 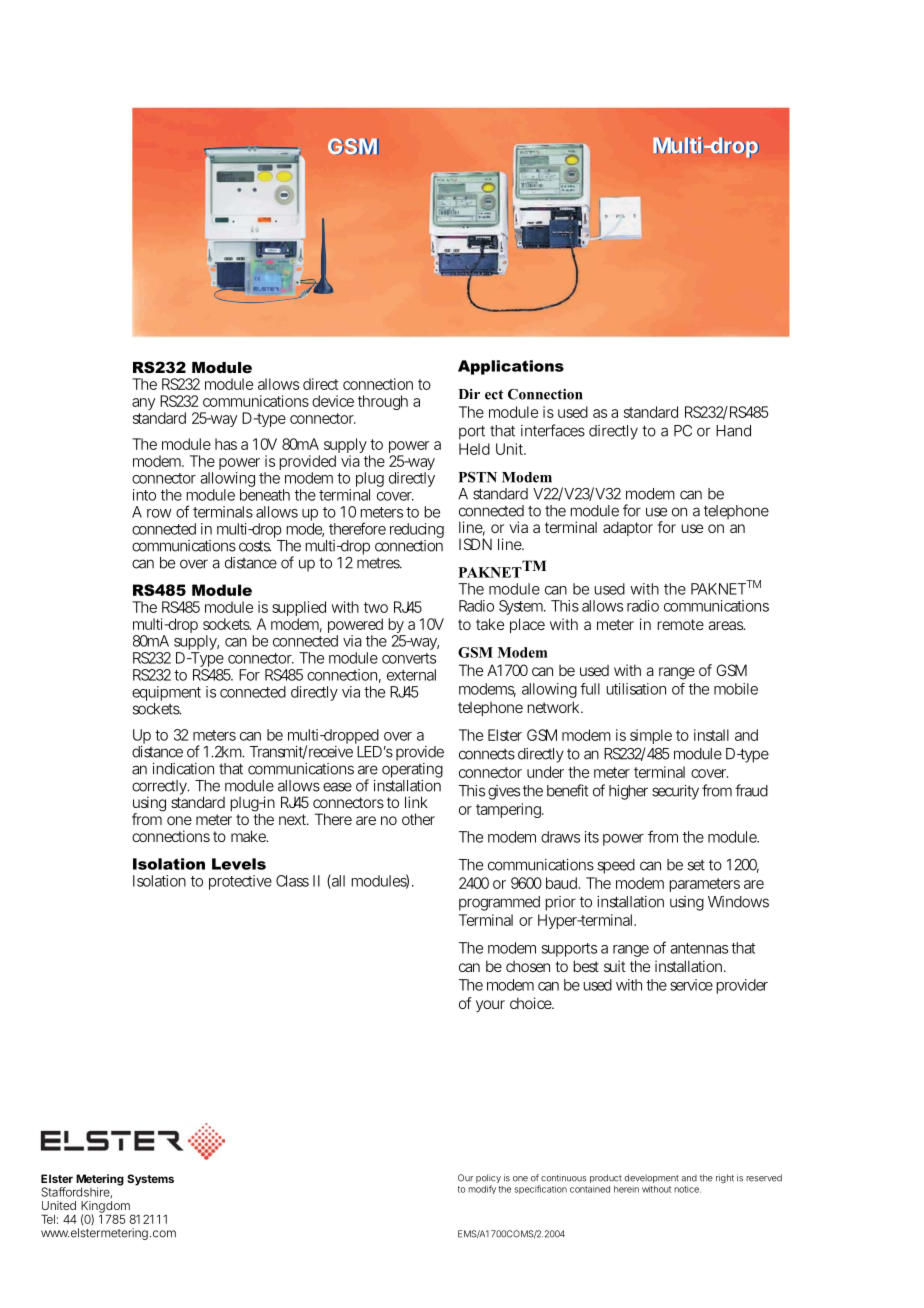 I want to click on security, so click(x=675, y=792).
